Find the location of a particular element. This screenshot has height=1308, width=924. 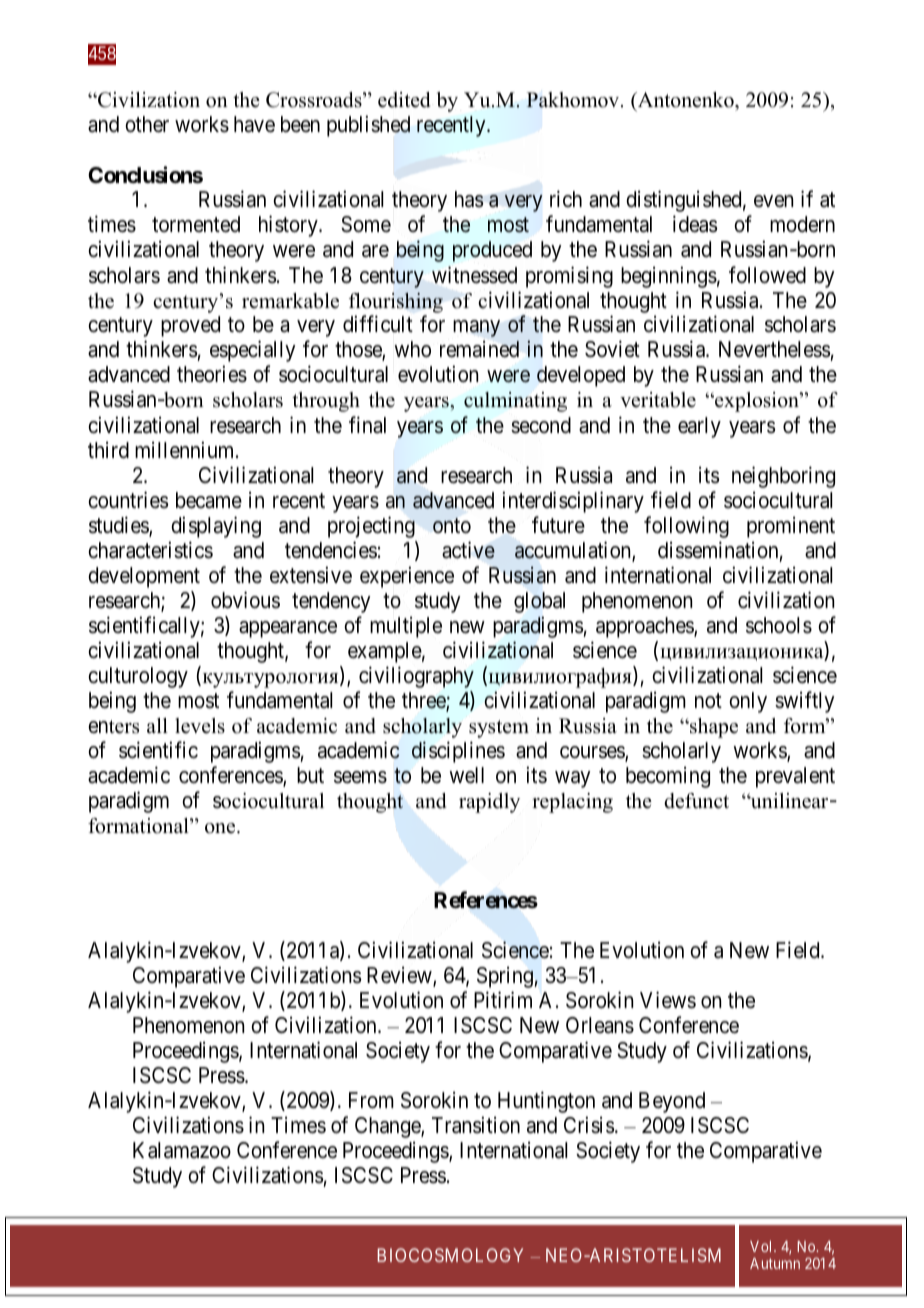

Review is located at coordinates (400, 976).
